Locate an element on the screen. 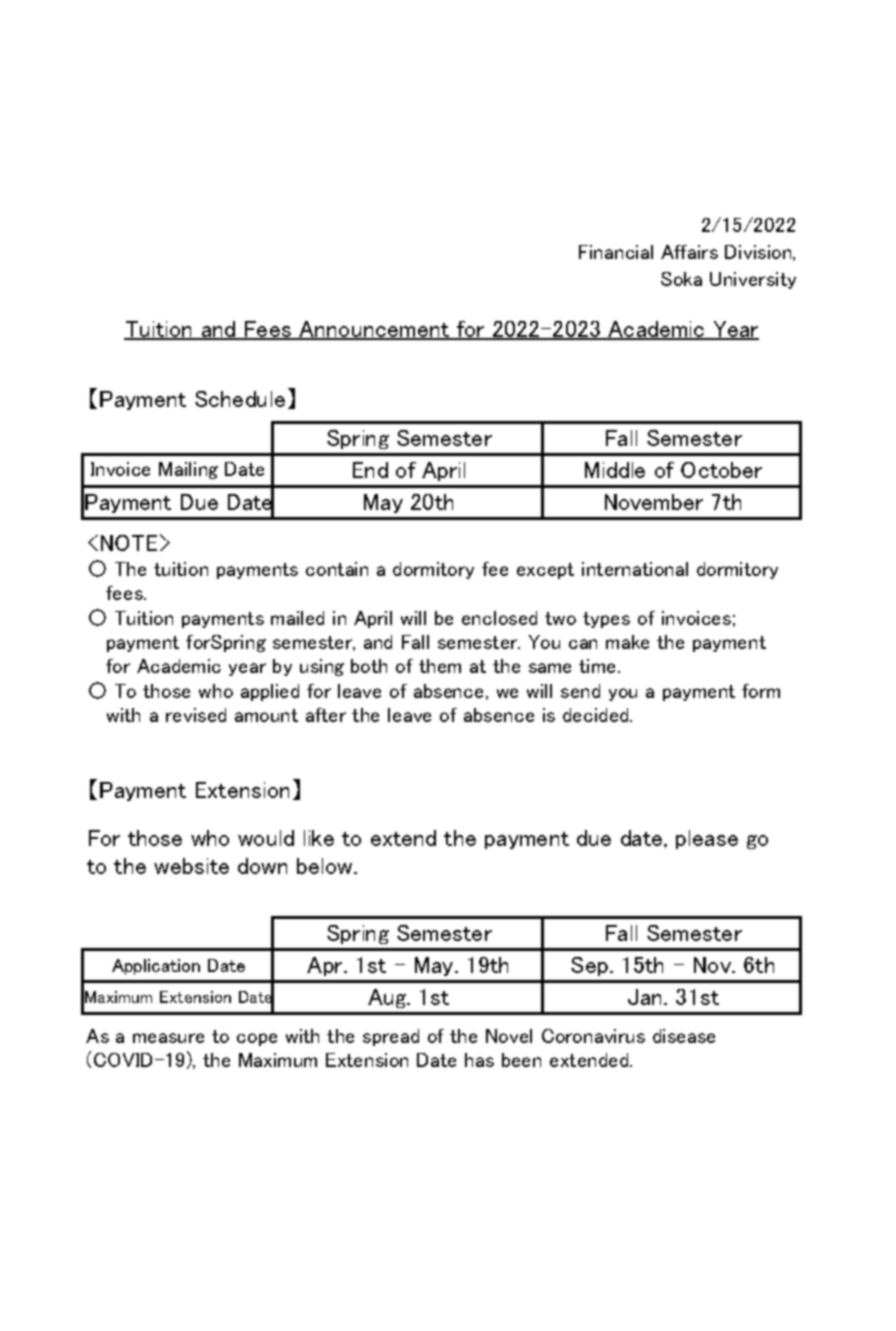 This screenshot has width=896, height=1331. like is located at coordinates (319, 838).
